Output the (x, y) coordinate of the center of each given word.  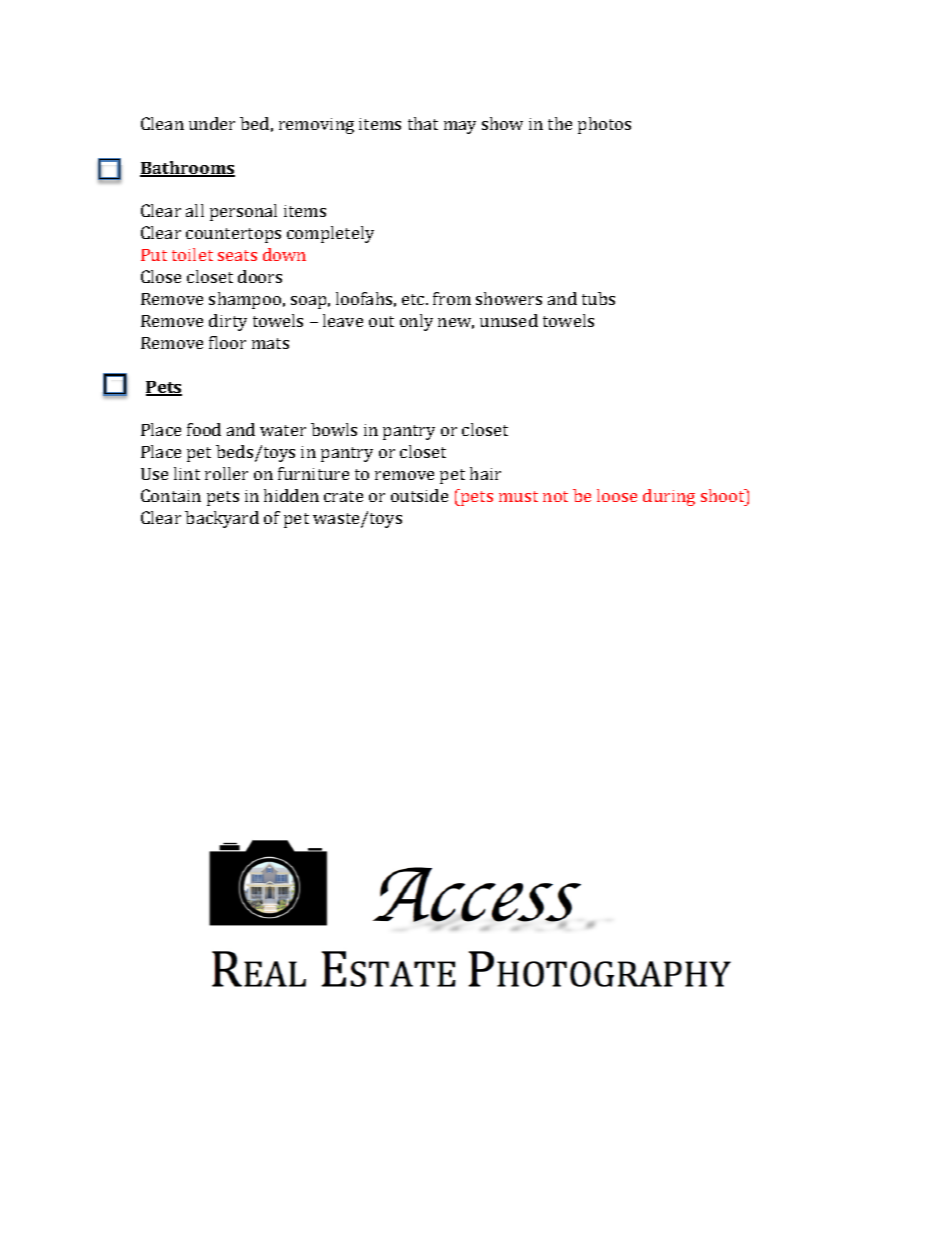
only (416, 322)
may (460, 127)
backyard (222, 519)
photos (604, 125)
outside (419, 495)
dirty (228, 322)
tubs (598, 298)
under (212, 123)
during (669, 497)
